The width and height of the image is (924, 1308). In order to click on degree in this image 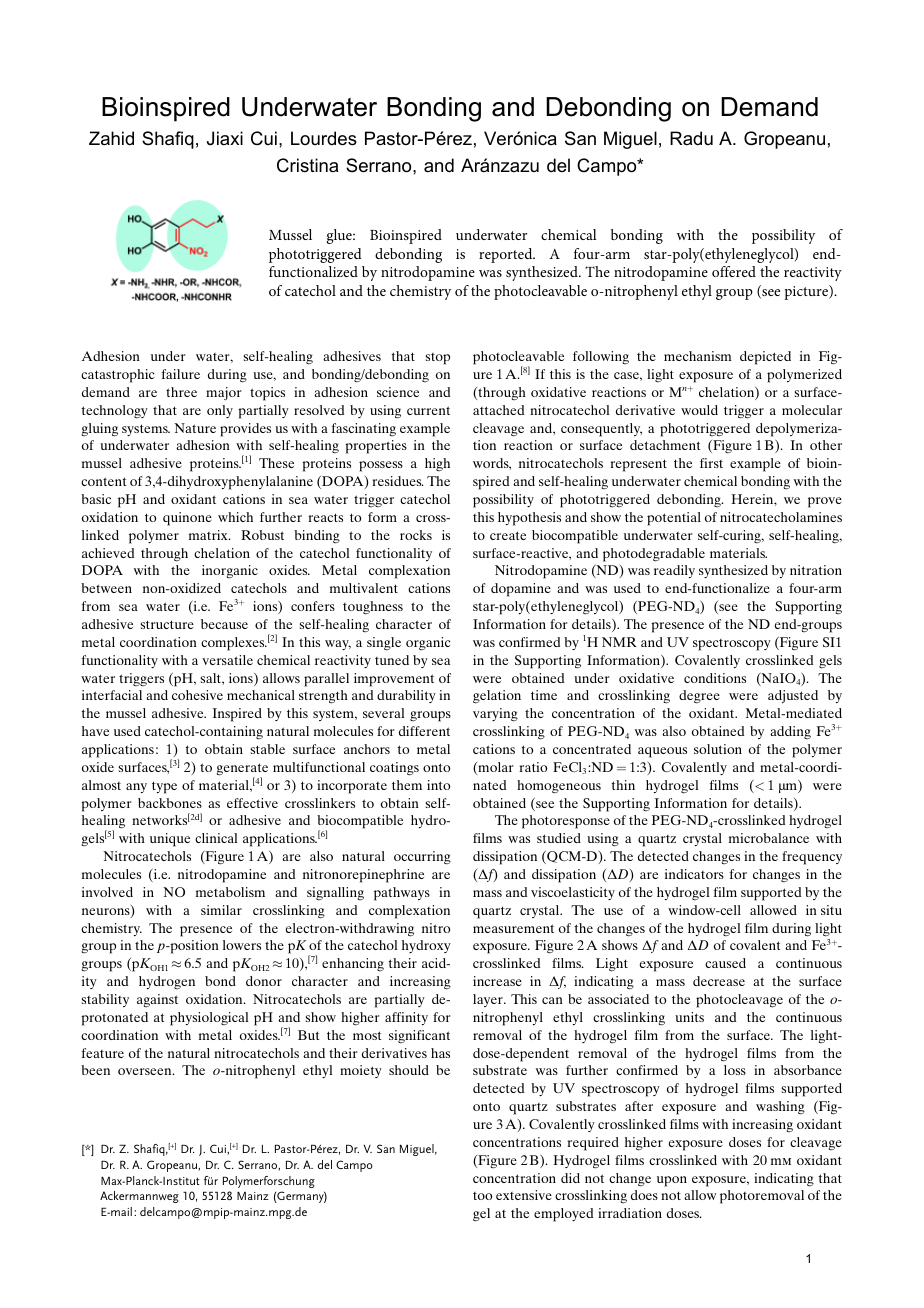, I will do `click(699, 697)`.
